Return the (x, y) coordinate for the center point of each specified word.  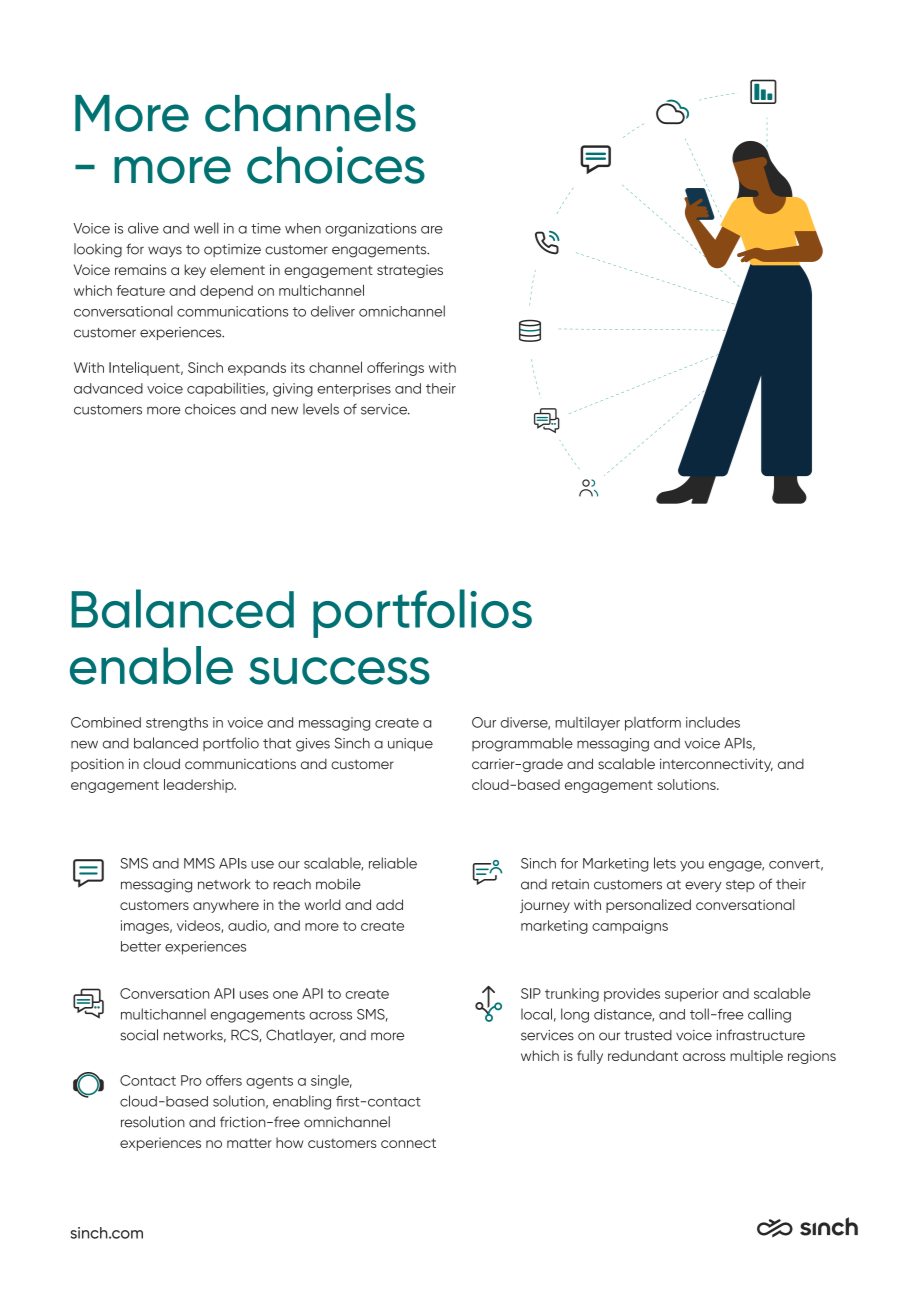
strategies (410, 271)
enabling (302, 1102)
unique (410, 744)
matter (249, 1143)
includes (713, 722)
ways (165, 251)
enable (151, 665)
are (432, 230)
